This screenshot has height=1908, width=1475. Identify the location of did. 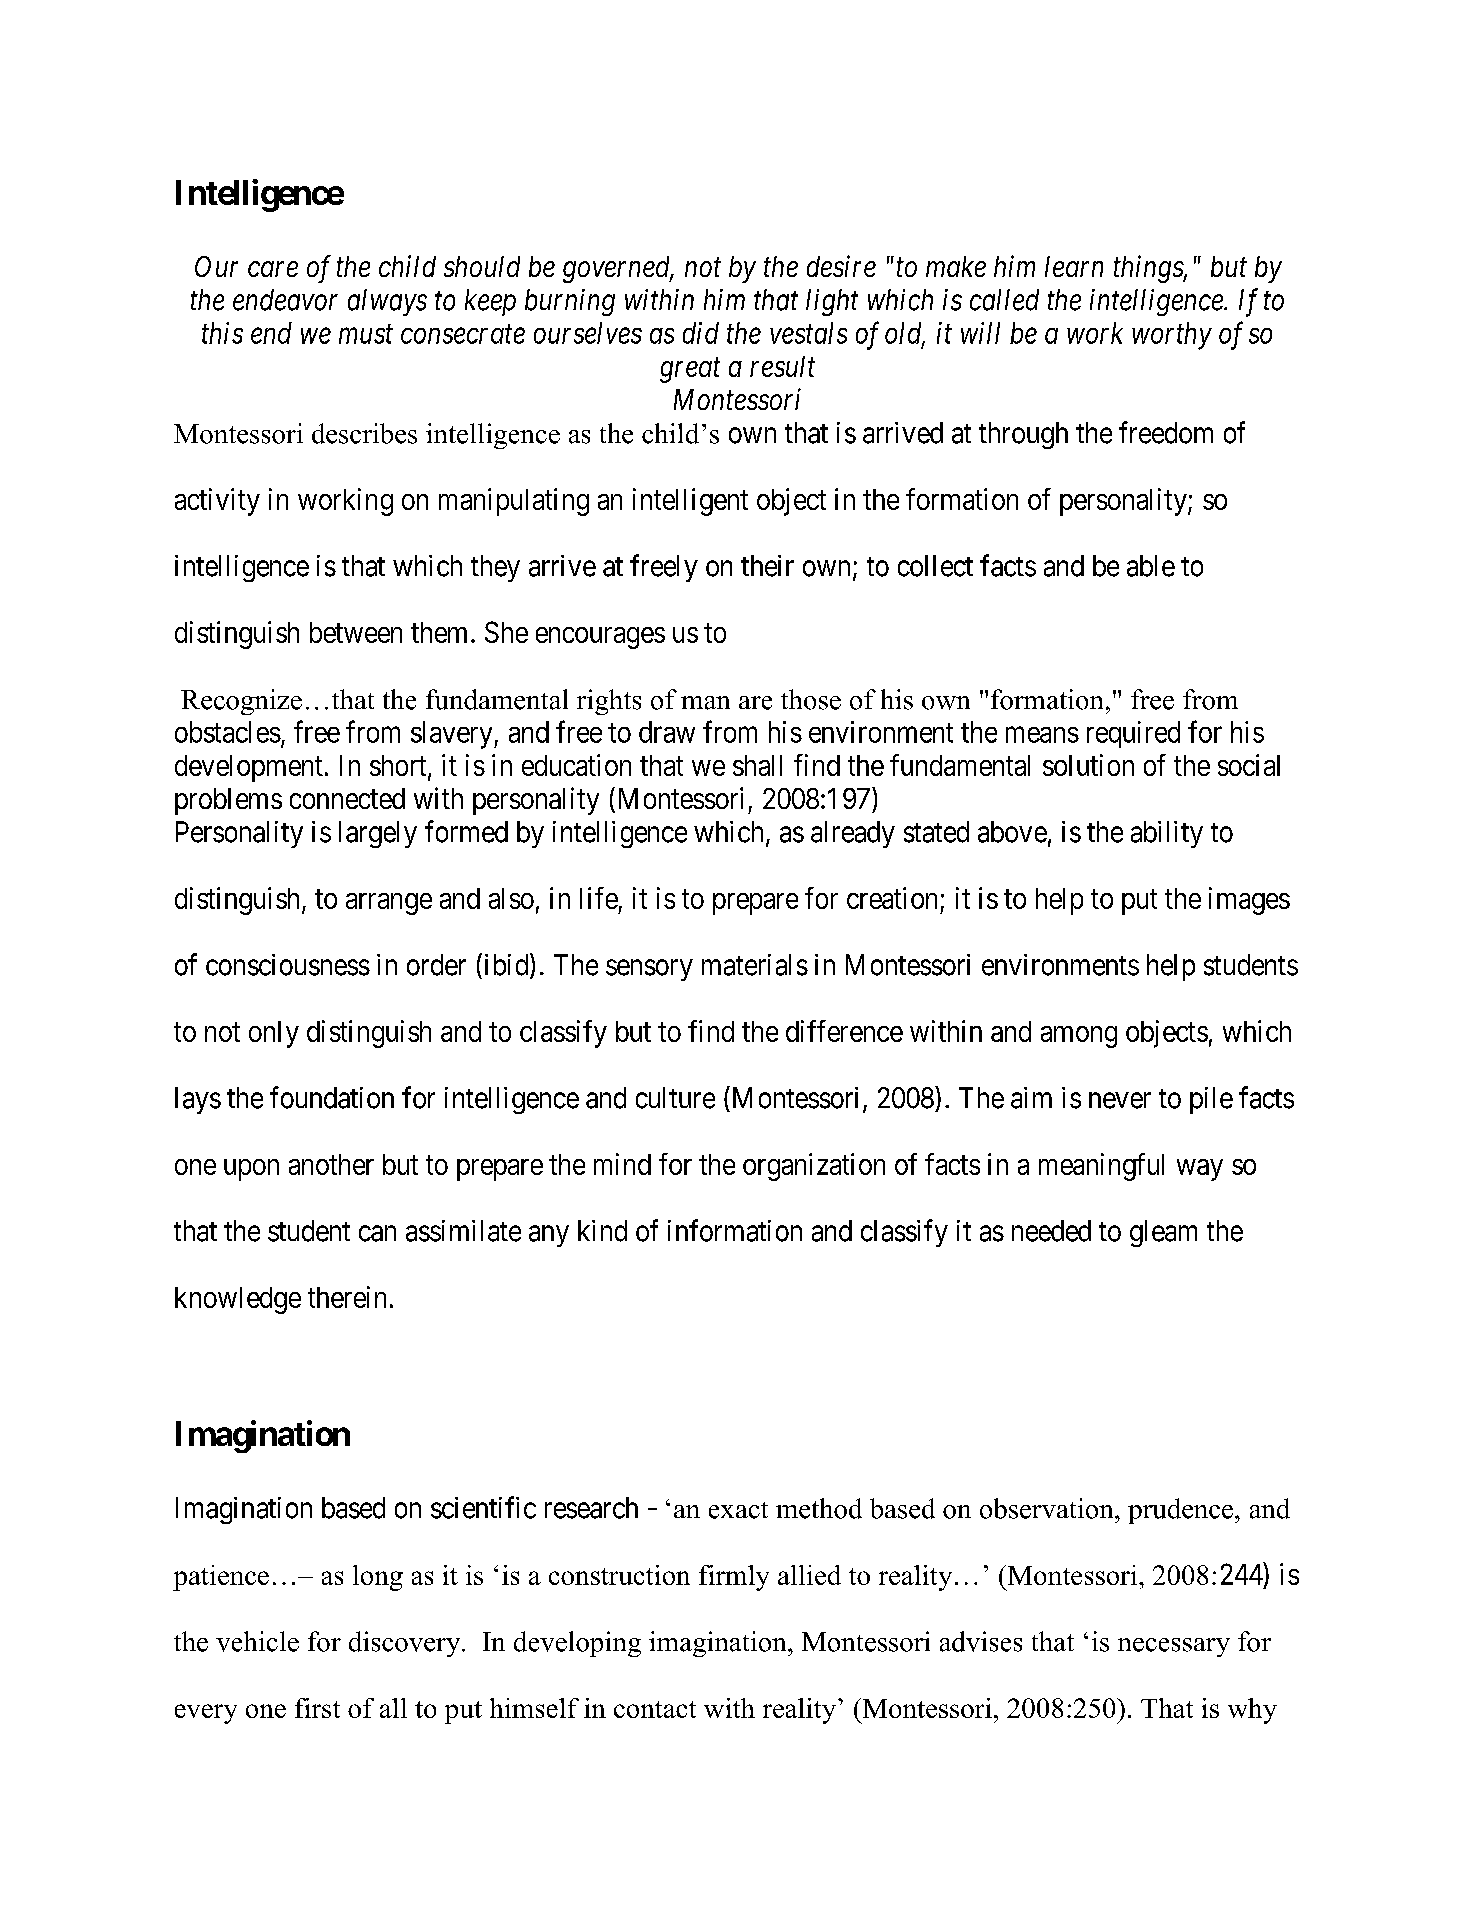
(701, 333).
